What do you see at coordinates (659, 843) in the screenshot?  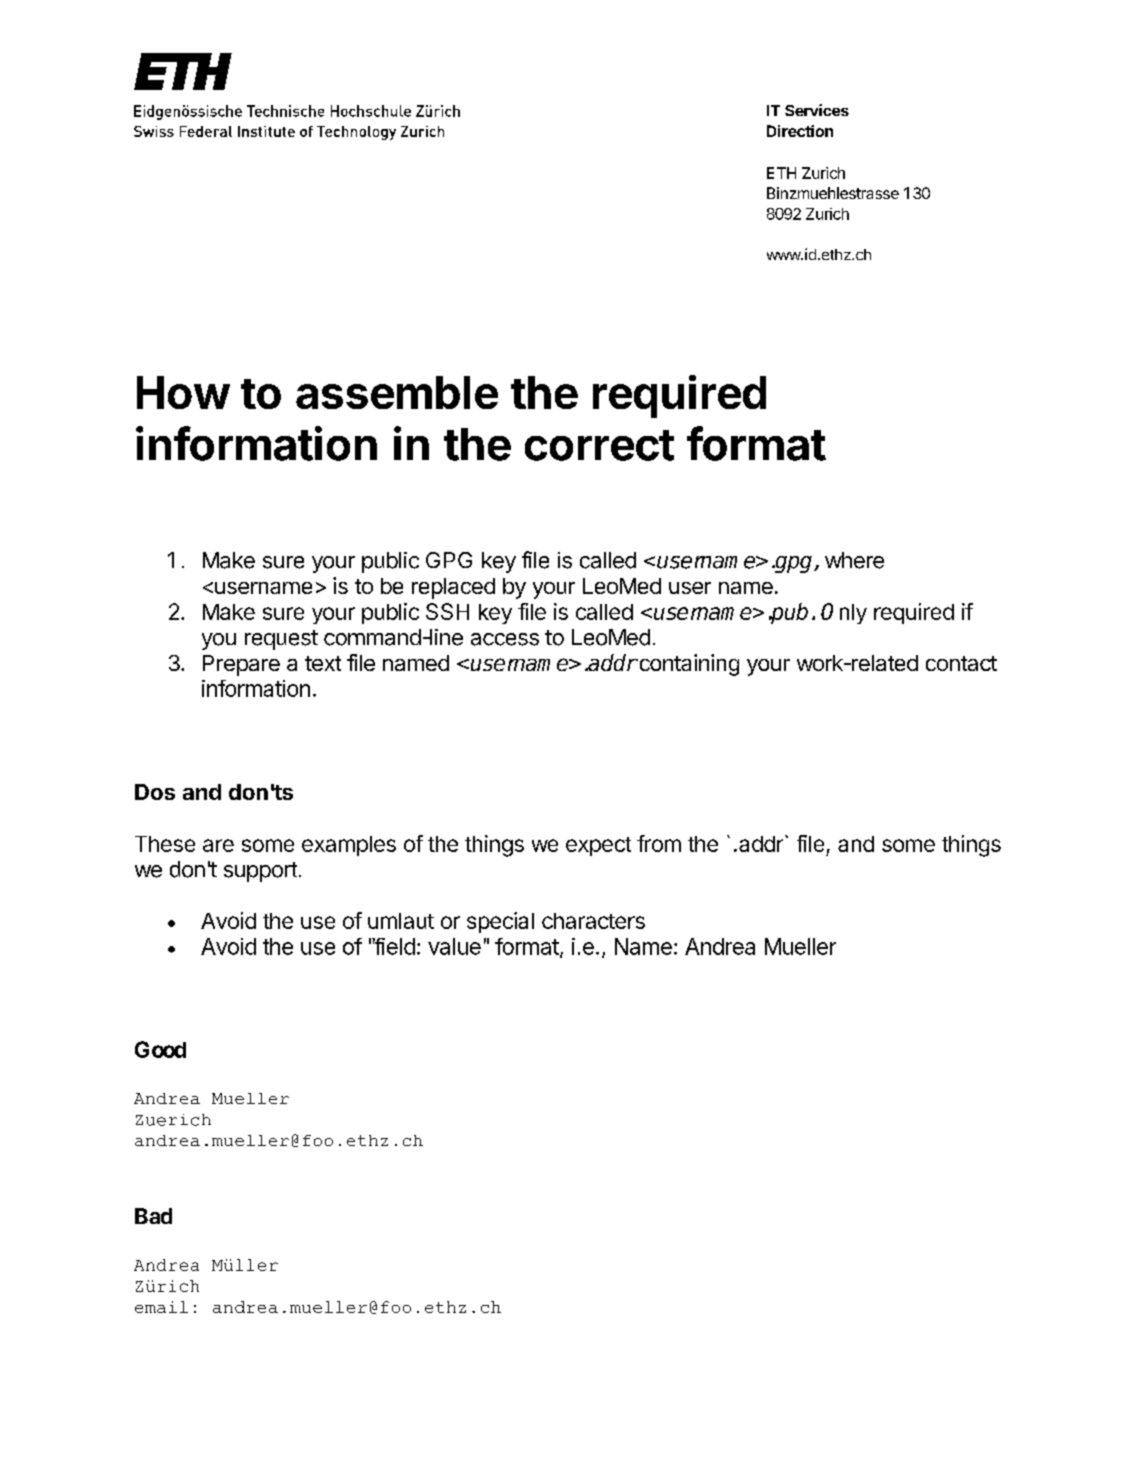 I see `from` at bounding box center [659, 843].
